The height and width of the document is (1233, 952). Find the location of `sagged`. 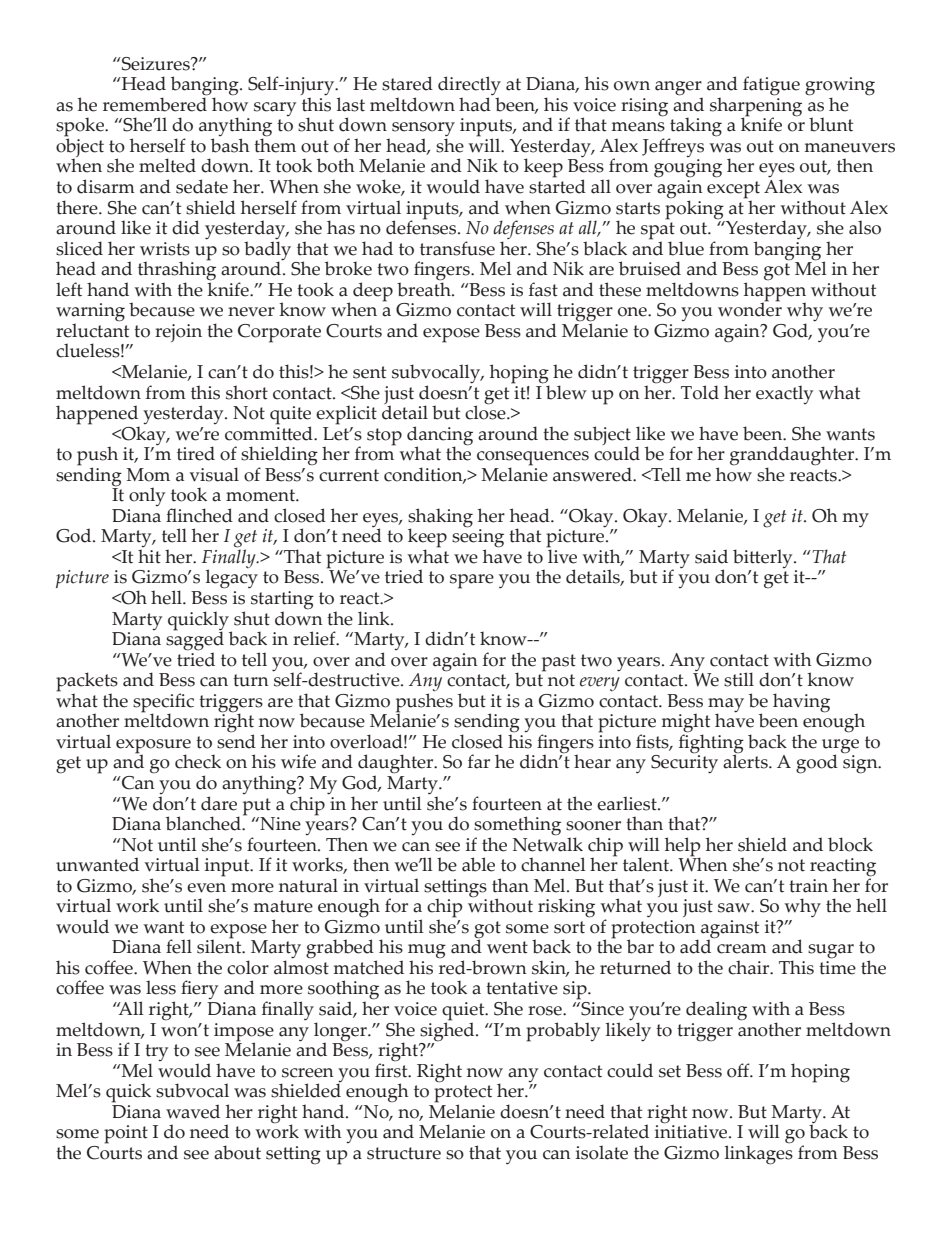

sagged is located at coordinates (195, 641).
